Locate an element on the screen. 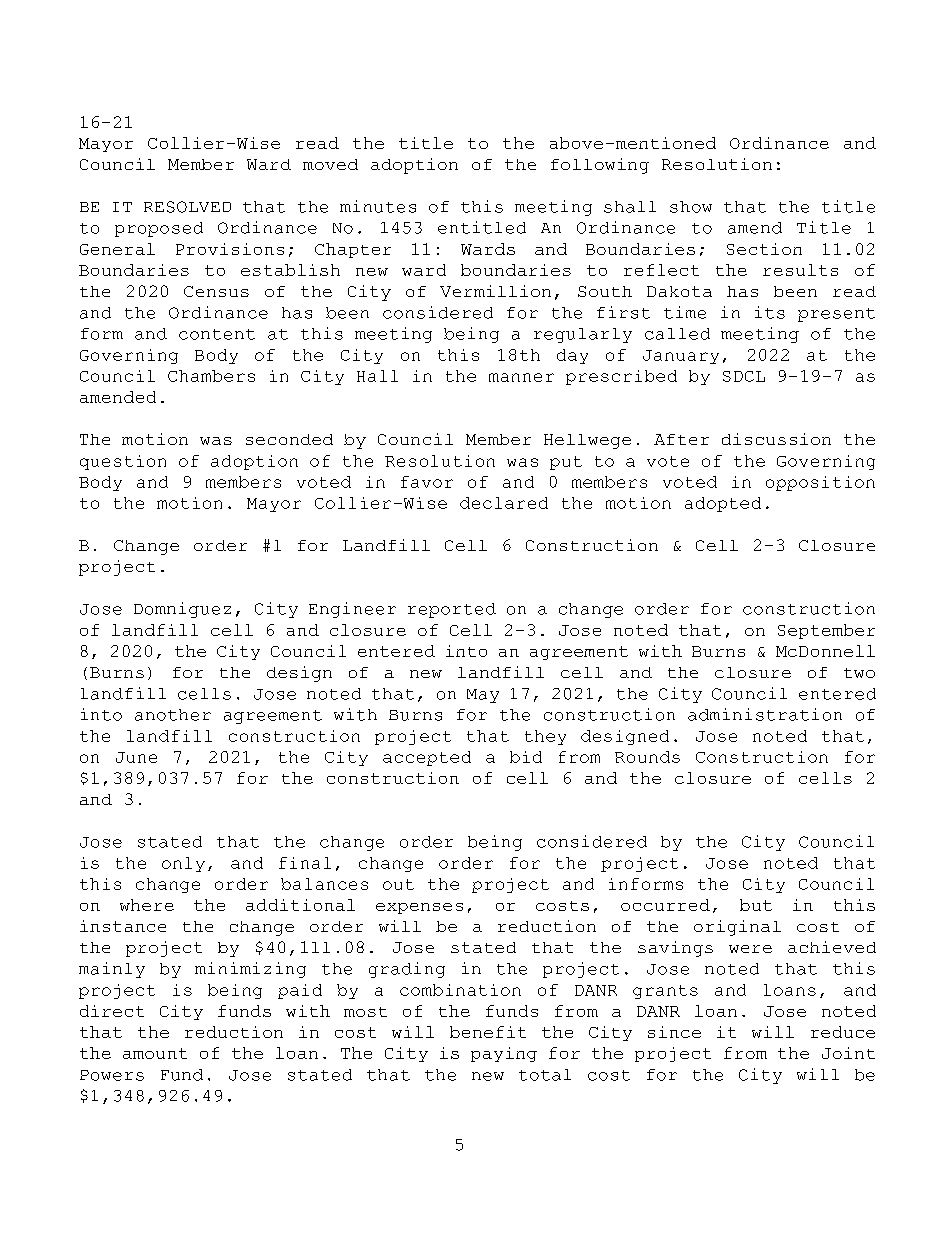 The image size is (952, 1233). RESOLVED is located at coordinates (187, 207).
